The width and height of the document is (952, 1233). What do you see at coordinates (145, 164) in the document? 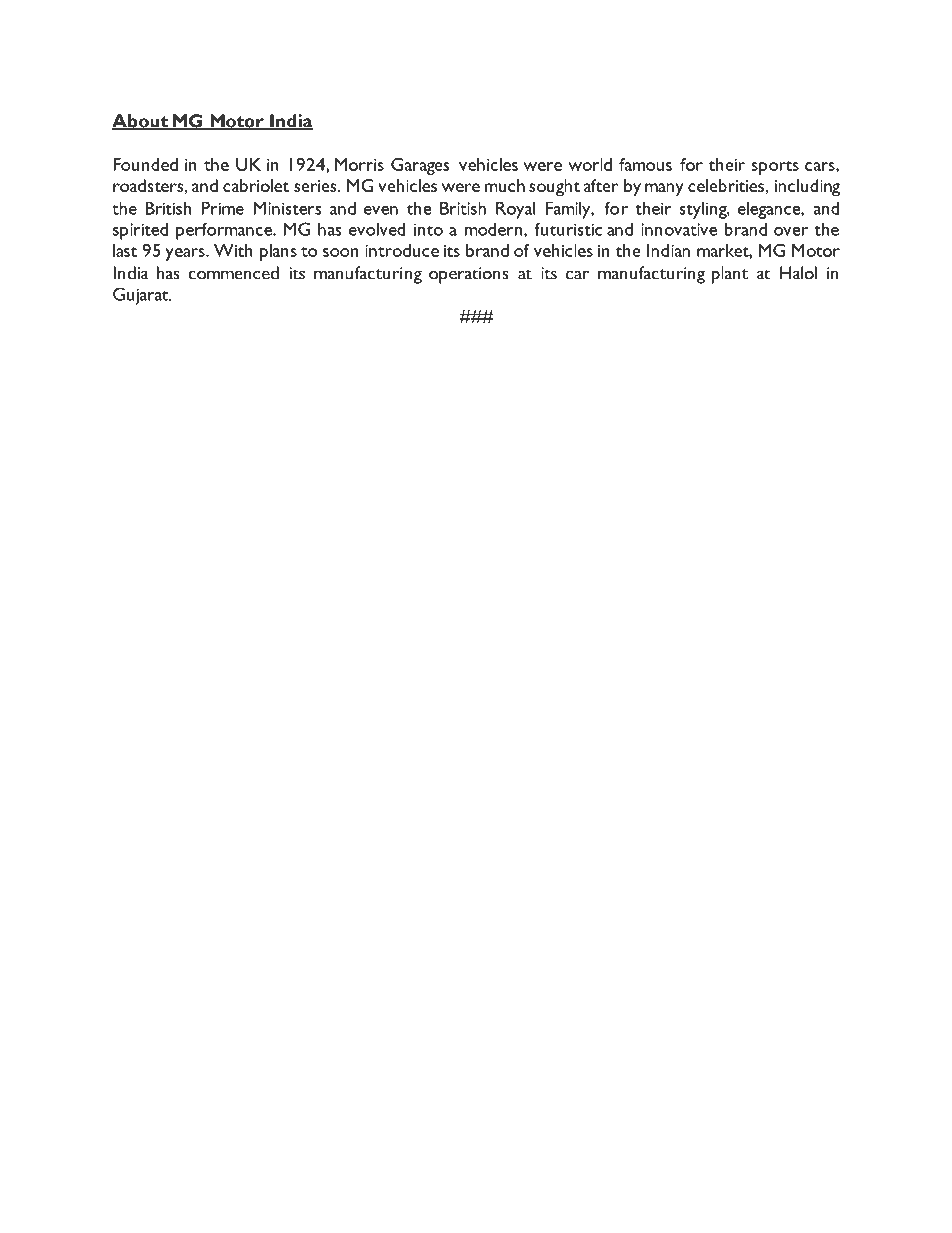
I see `Founded` at bounding box center [145, 164].
